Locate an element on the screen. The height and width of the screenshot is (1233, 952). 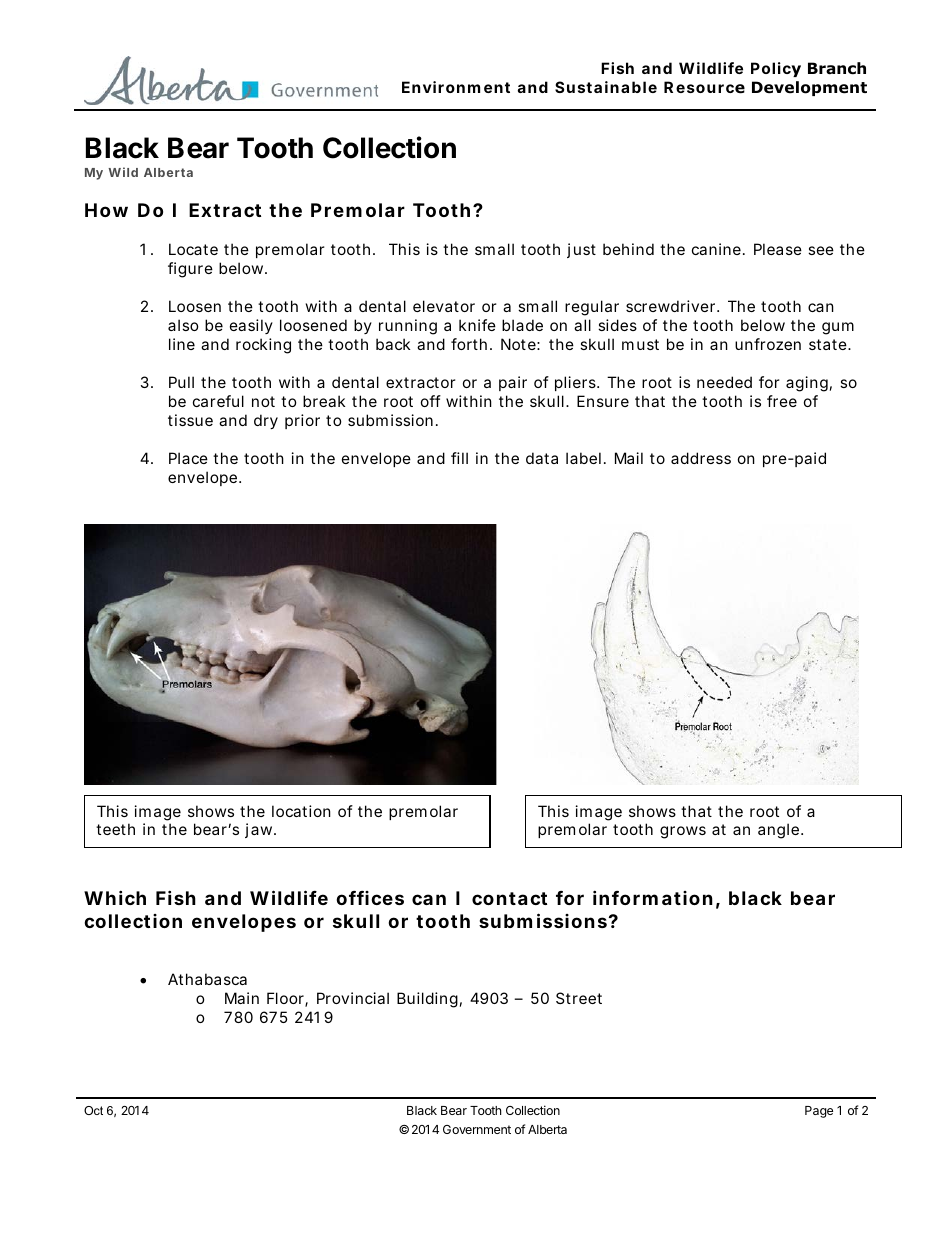
Environment is located at coordinates (456, 87).
